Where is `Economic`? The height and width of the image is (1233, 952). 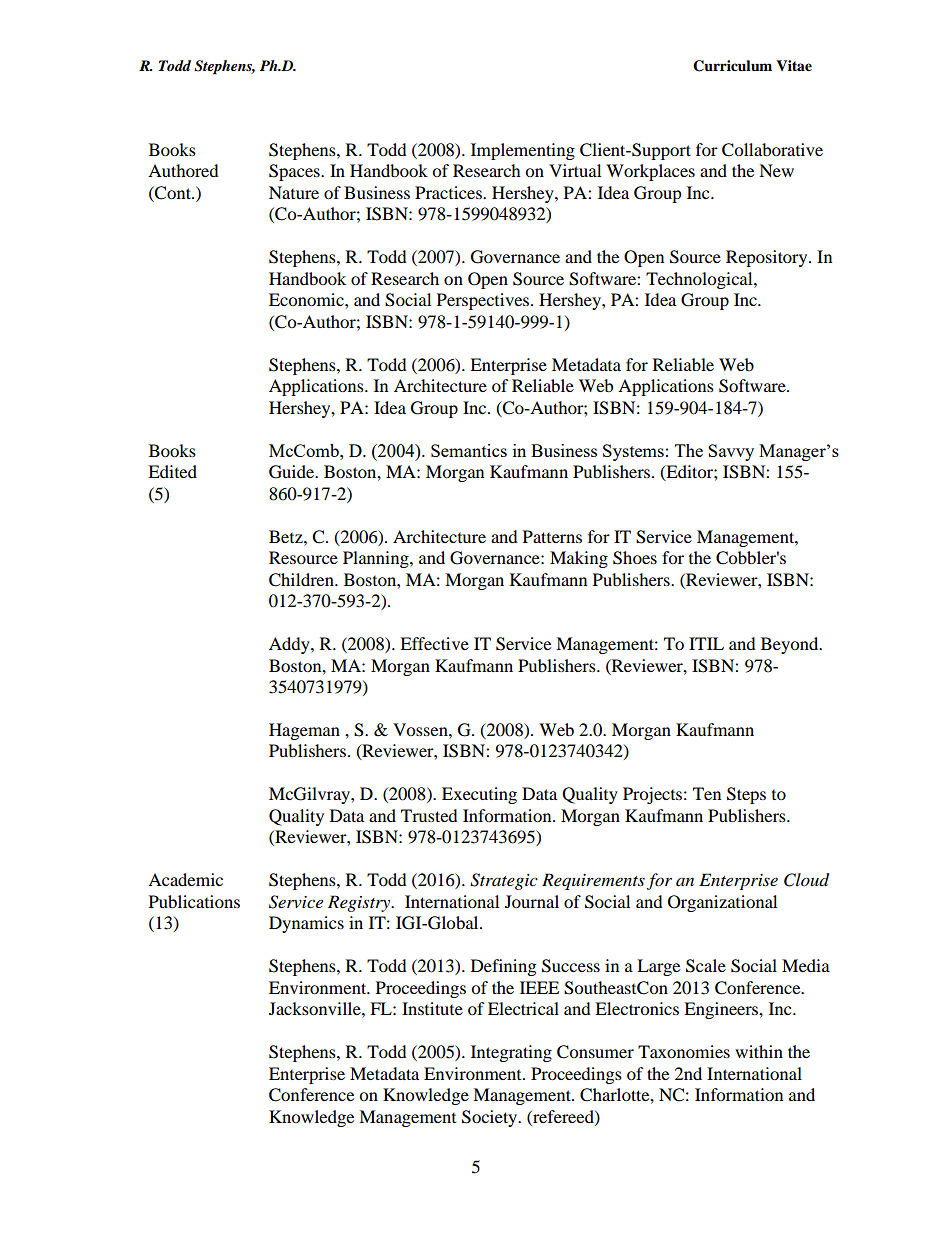 Economic is located at coordinates (307, 299).
